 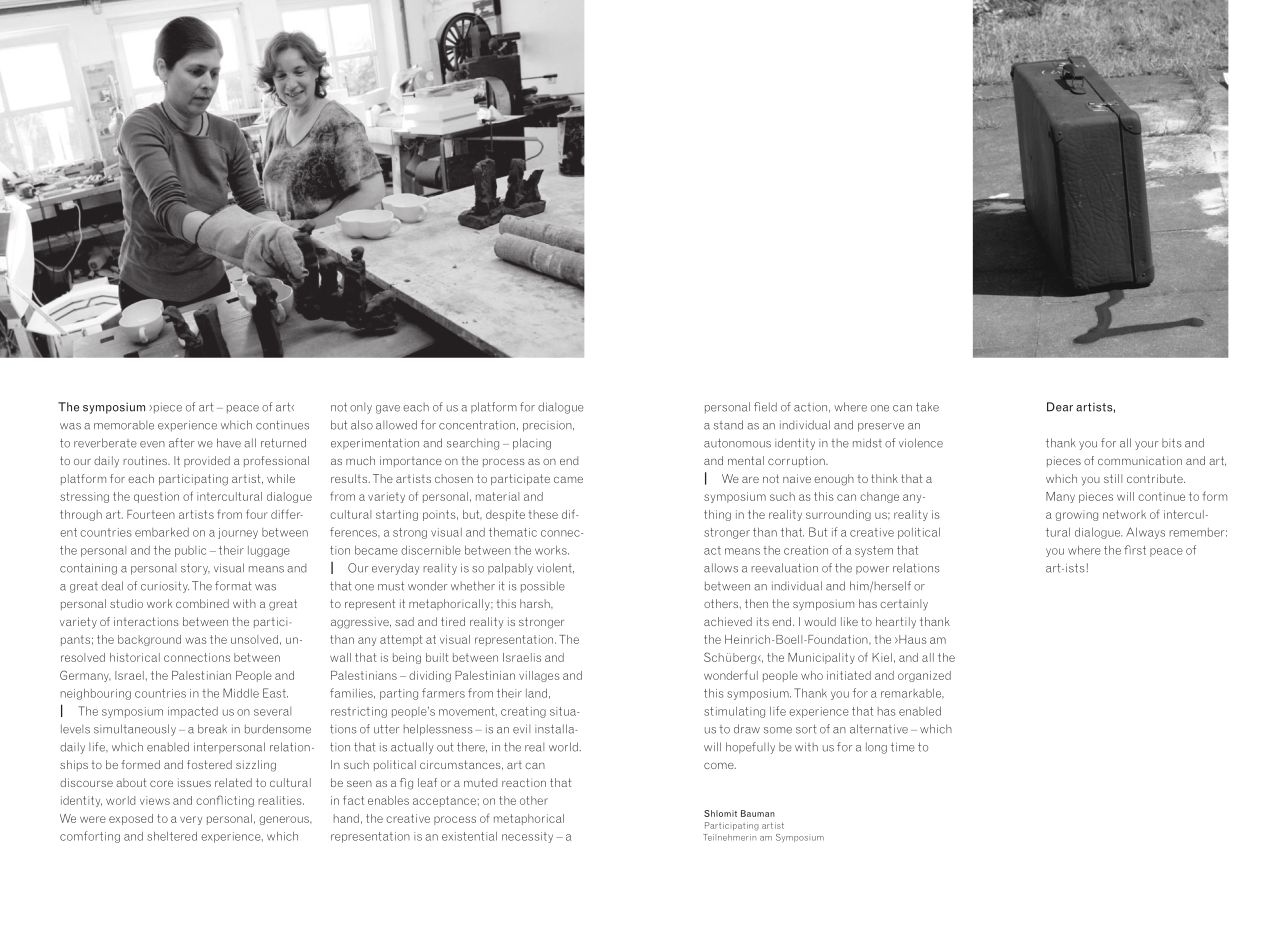 What do you see at coordinates (728, 425) in the screenshot?
I see `stand` at bounding box center [728, 425].
